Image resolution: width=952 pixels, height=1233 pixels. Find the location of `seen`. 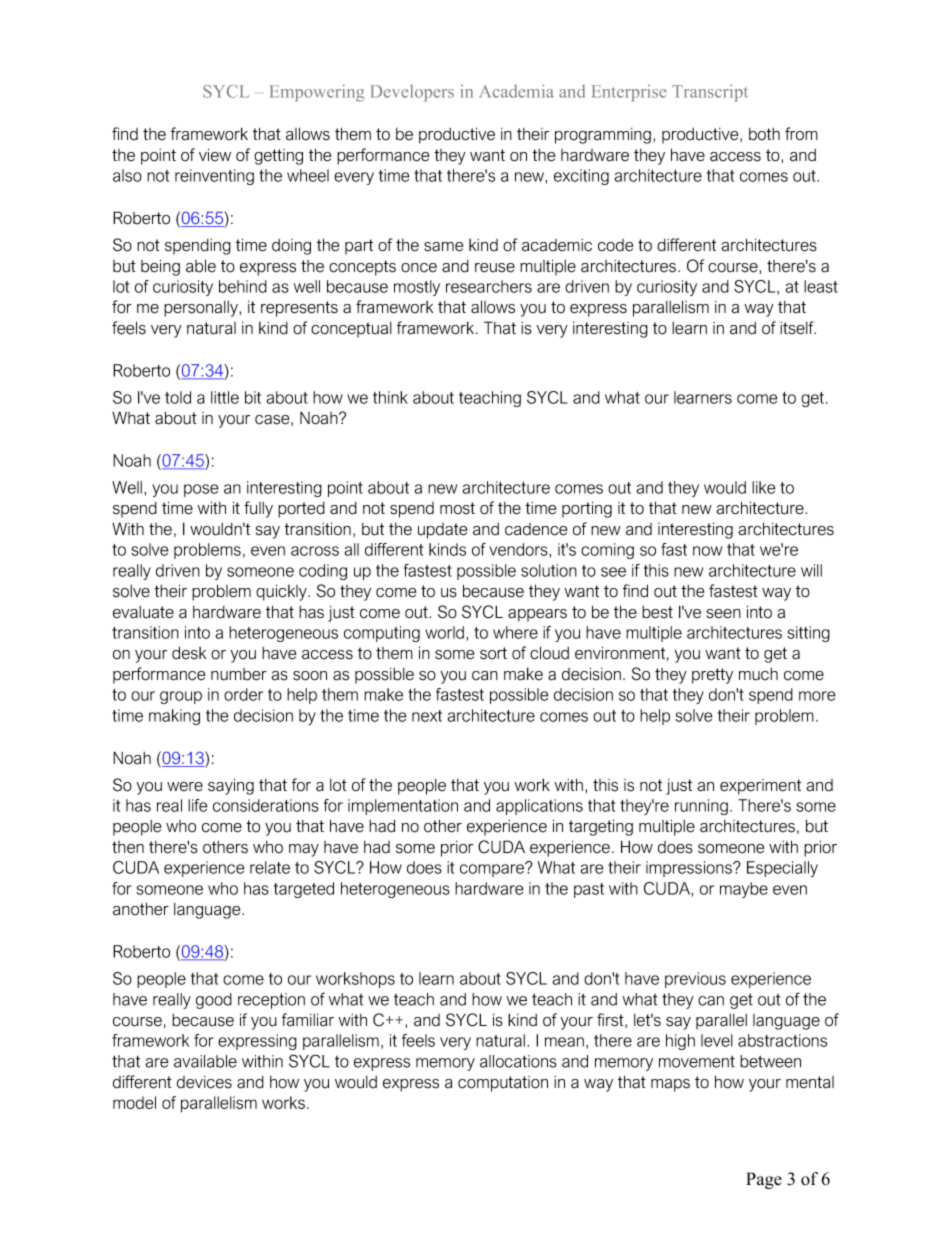

seen is located at coordinates (724, 614).
